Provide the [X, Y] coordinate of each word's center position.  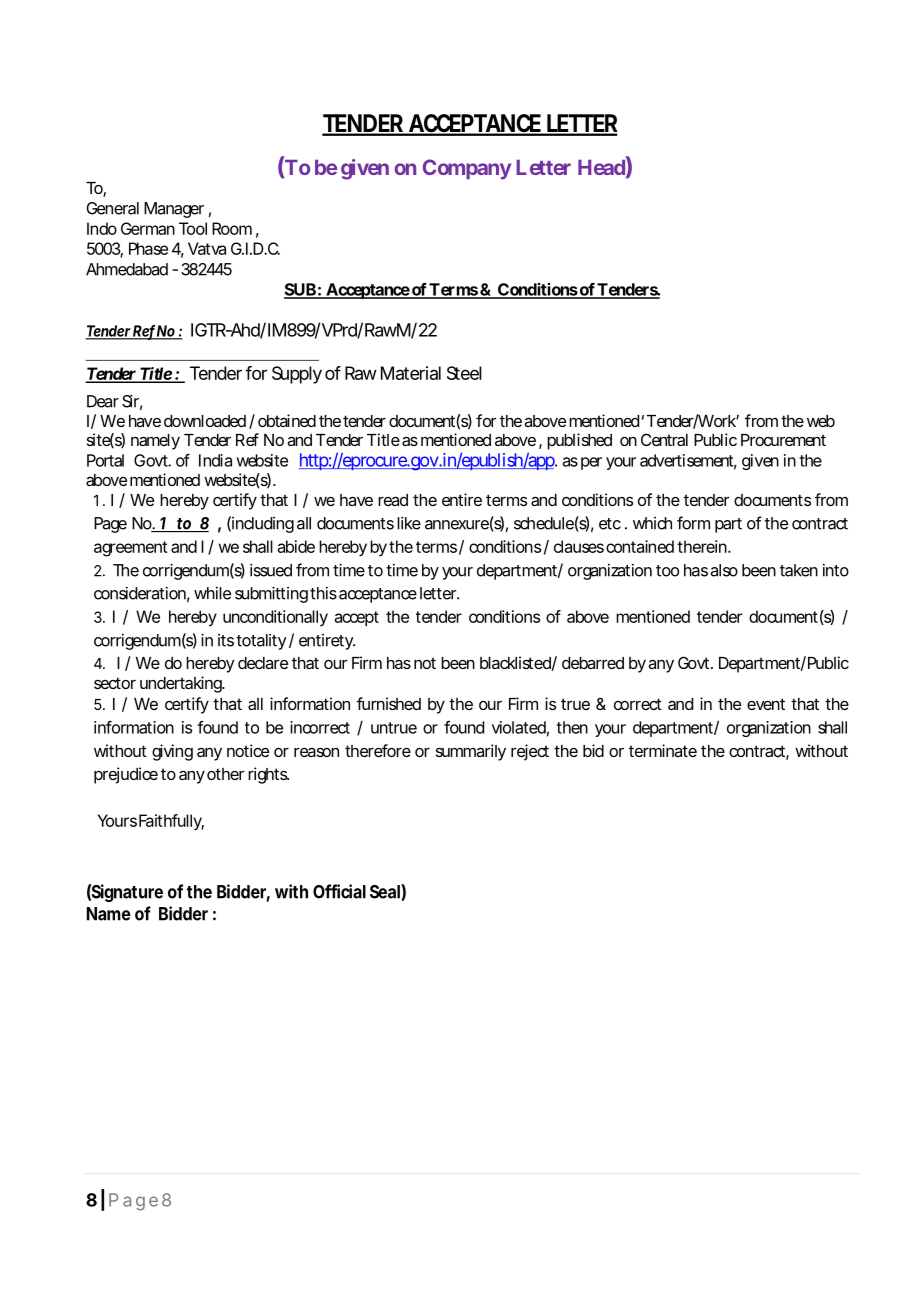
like [409, 523]
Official [339, 891]
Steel [464, 373]
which [652, 523]
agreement [131, 549]
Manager [174, 210]
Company [467, 169]
